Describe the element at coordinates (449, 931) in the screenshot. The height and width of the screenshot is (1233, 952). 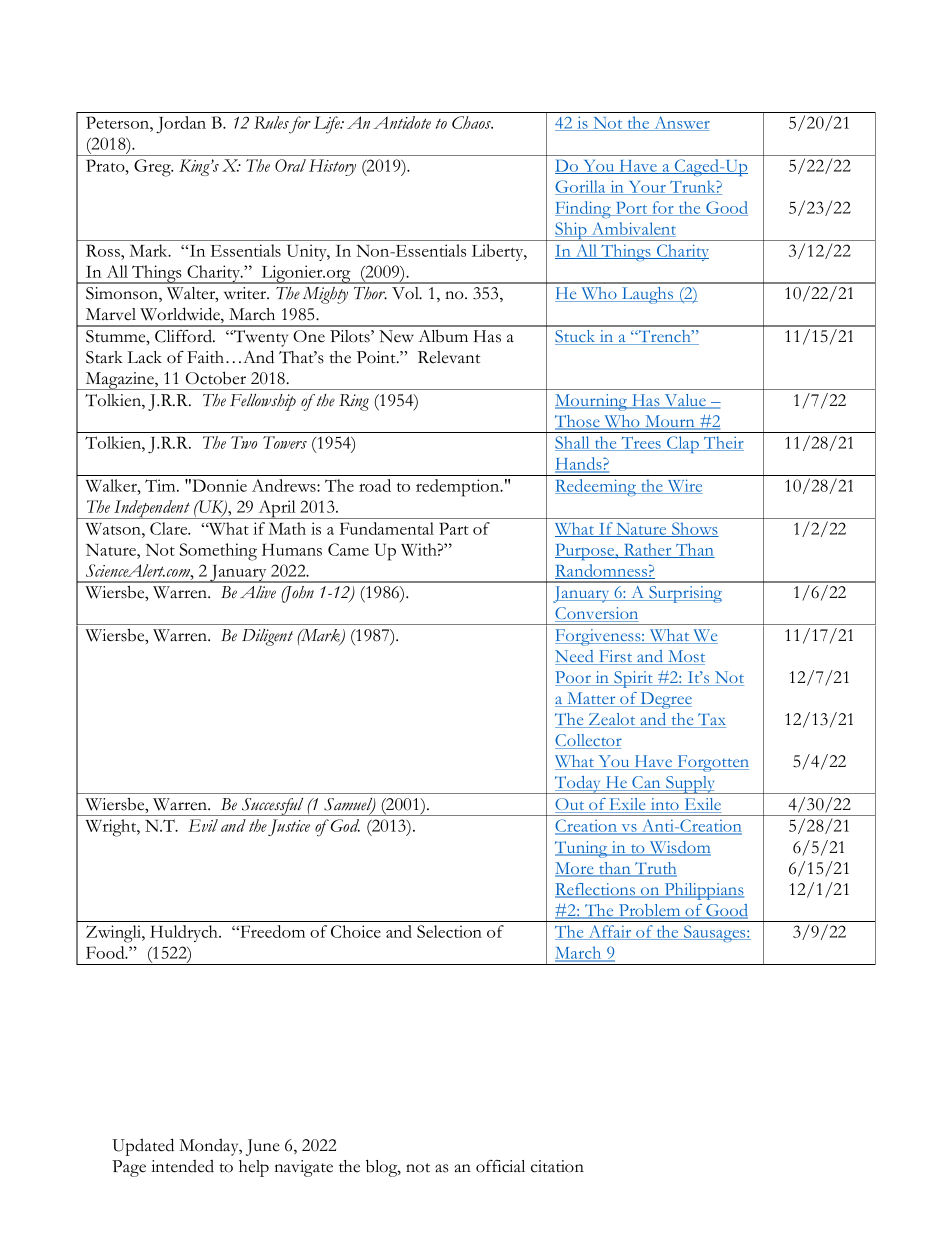
I see `Selection` at that location.
